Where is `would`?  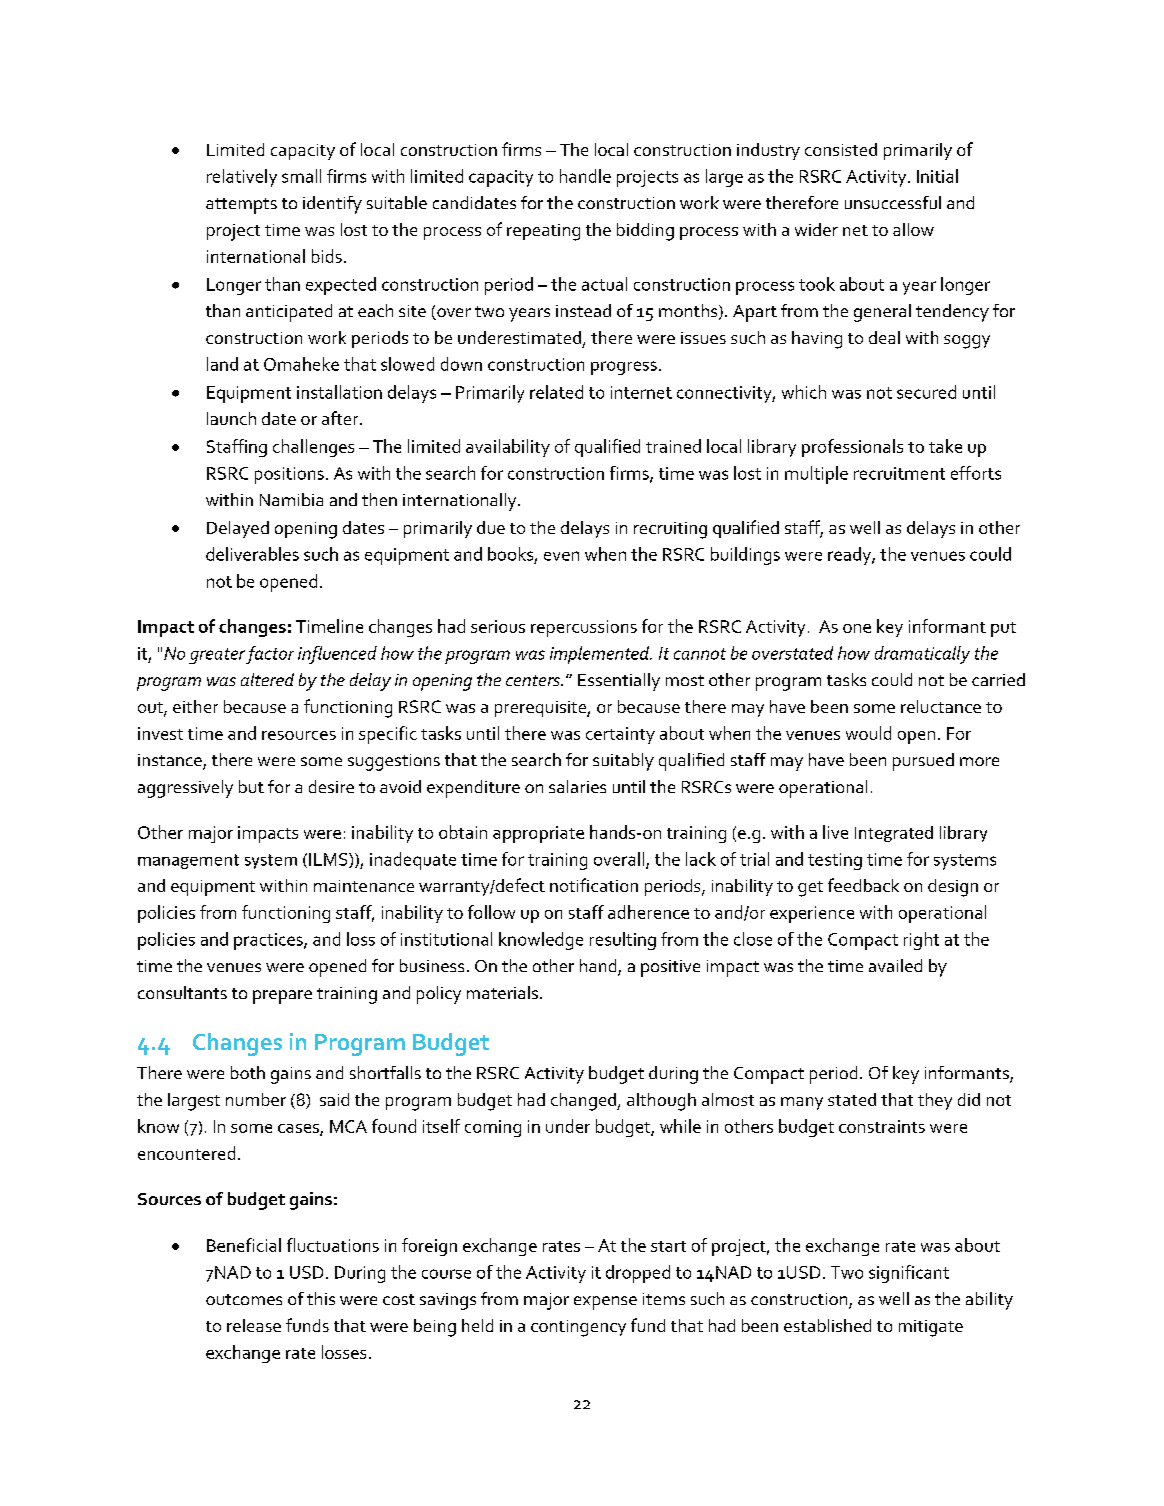
would is located at coordinates (868, 733).
